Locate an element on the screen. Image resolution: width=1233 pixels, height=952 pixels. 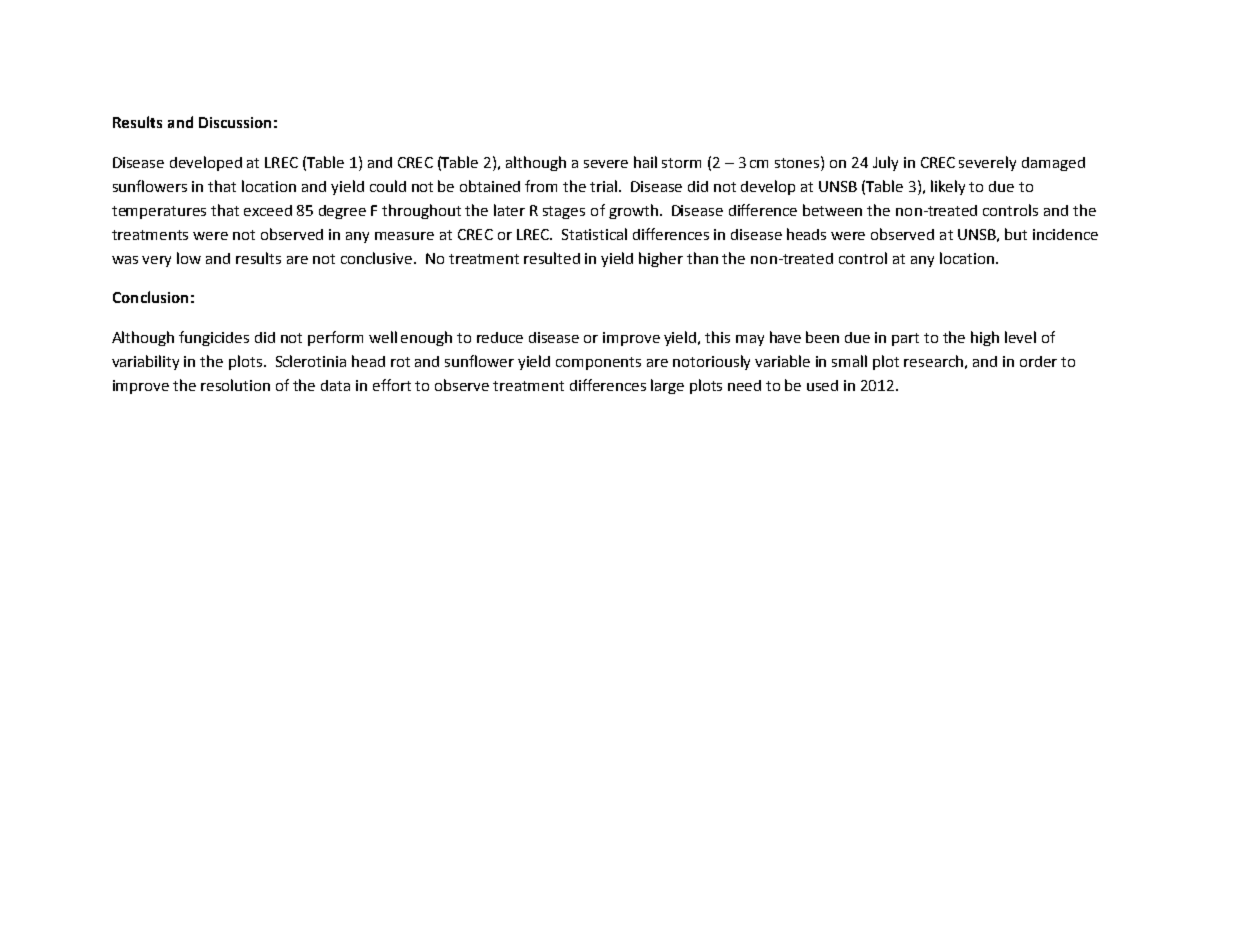
resolution is located at coordinates (235, 385).
